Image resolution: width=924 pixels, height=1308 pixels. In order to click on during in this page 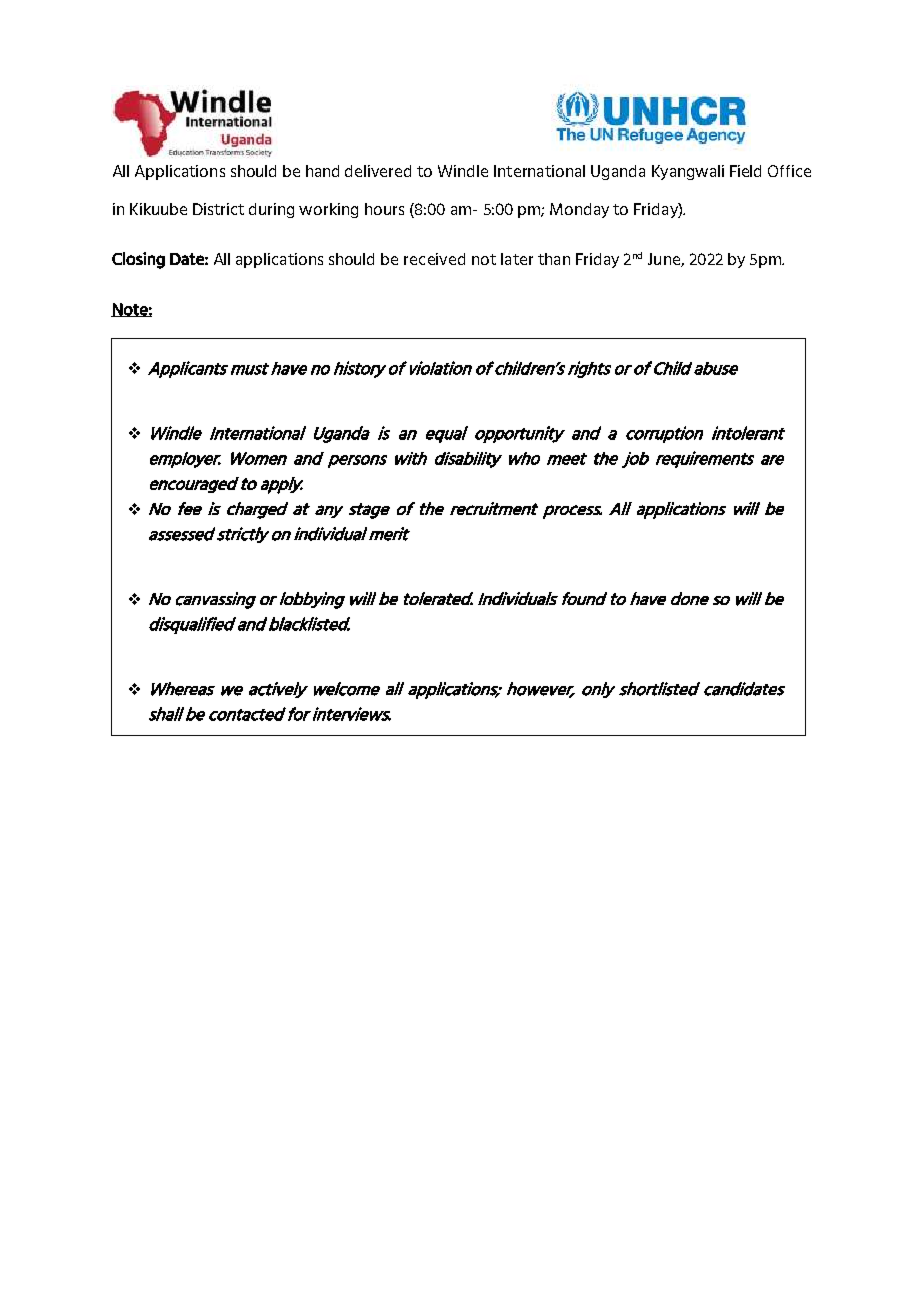, I will do `click(271, 210)`.
